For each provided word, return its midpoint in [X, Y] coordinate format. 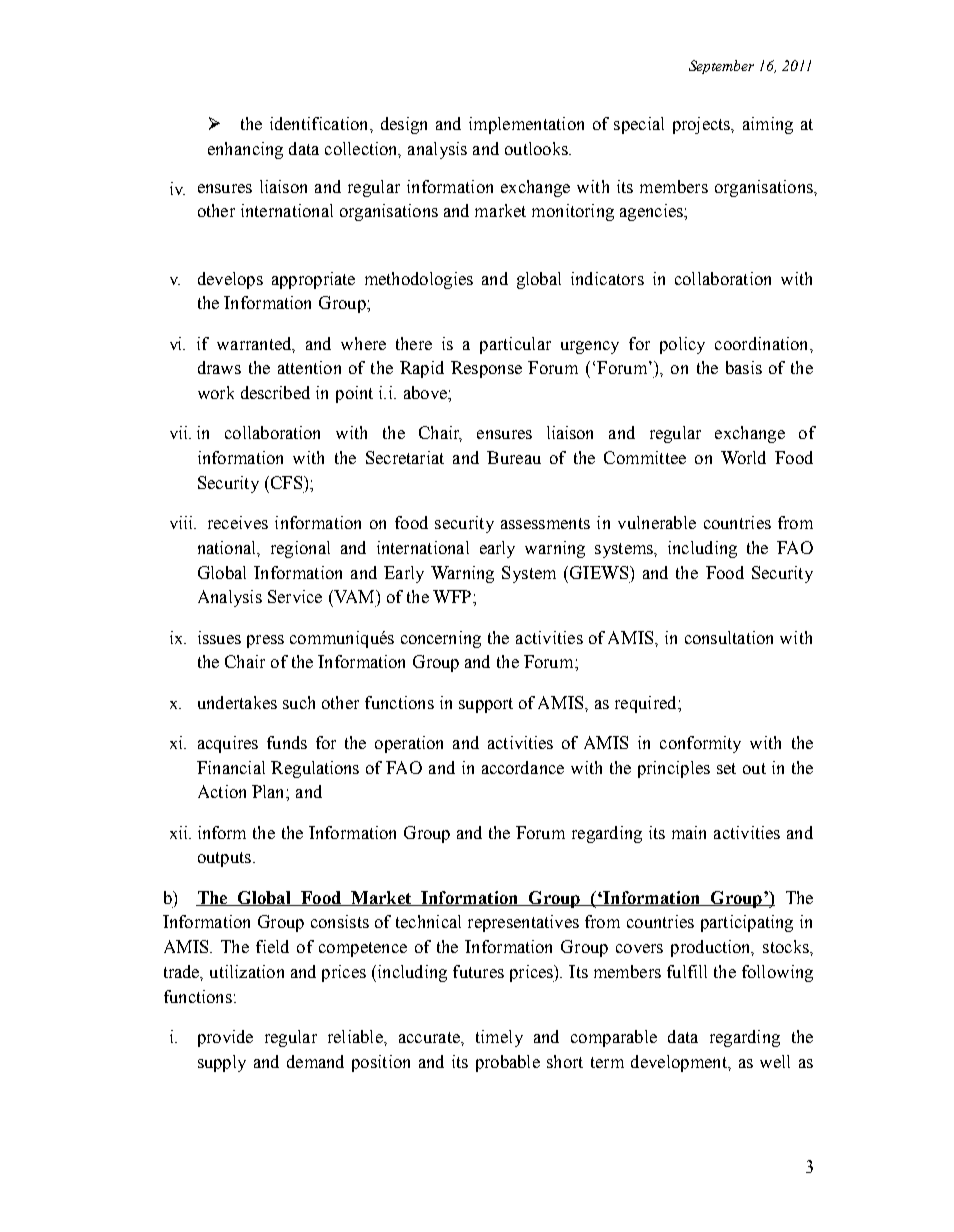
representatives [523, 923]
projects [702, 125]
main [689, 832]
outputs [224, 859]
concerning [441, 639]
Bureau [514, 457]
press [265, 641]
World [743, 457]
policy [682, 345]
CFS [285, 482]
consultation [729, 637]
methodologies [419, 280]
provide [225, 1038]
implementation [526, 125]
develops [230, 280]
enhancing [245, 150]
